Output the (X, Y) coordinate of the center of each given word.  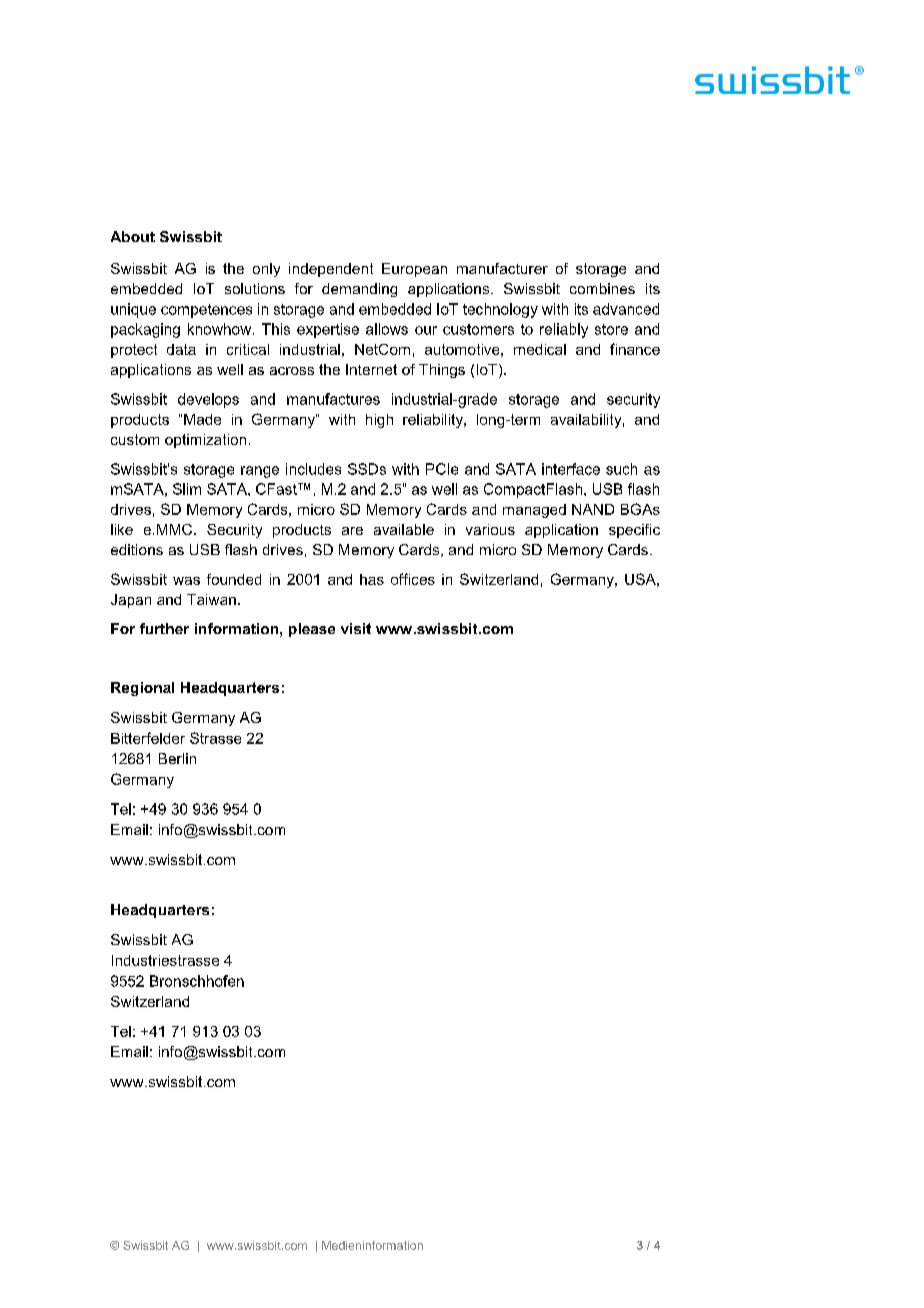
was (186, 581)
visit (356, 628)
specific (634, 531)
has (372, 579)
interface (571, 469)
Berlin (177, 758)
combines (602, 288)
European (414, 270)
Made (202, 419)
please (312, 630)
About (133, 236)
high (379, 421)
